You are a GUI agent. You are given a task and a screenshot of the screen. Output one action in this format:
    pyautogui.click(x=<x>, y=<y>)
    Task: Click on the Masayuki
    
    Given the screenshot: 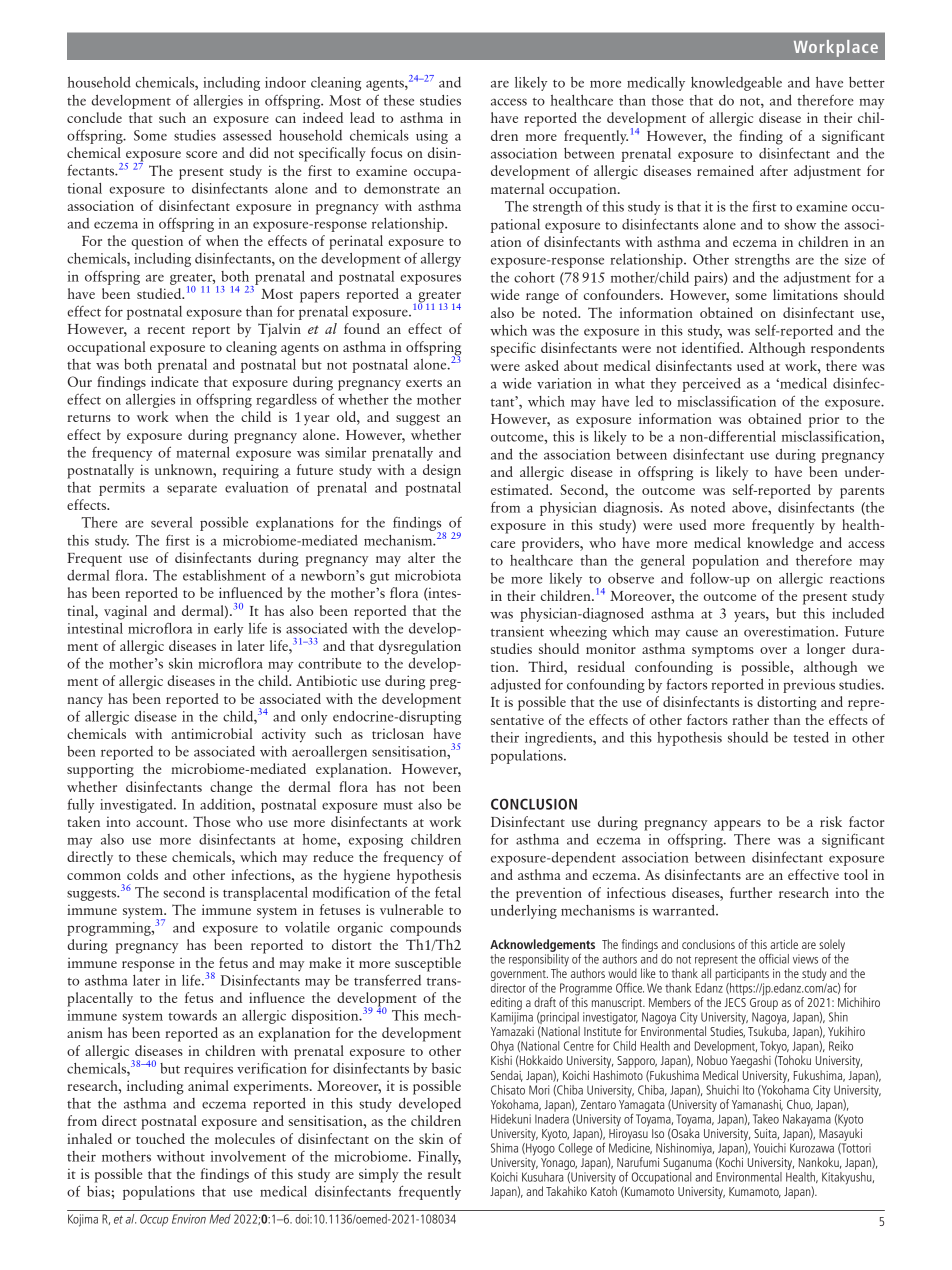 What is the action you would take?
    pyautogui.click(x=840, y=1133)
